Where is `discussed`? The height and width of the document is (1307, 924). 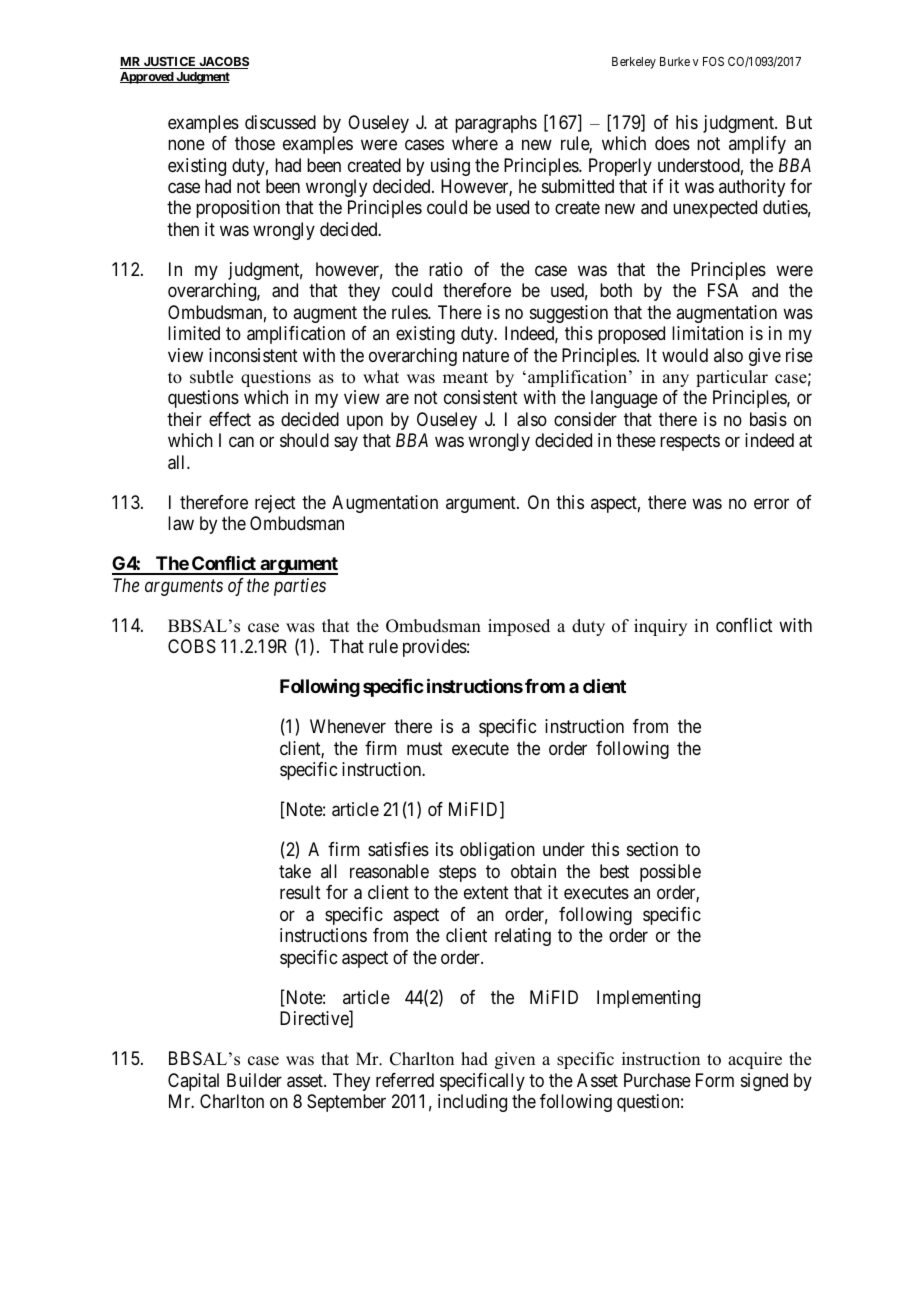 discussed is located at coordinates (280, 122).
